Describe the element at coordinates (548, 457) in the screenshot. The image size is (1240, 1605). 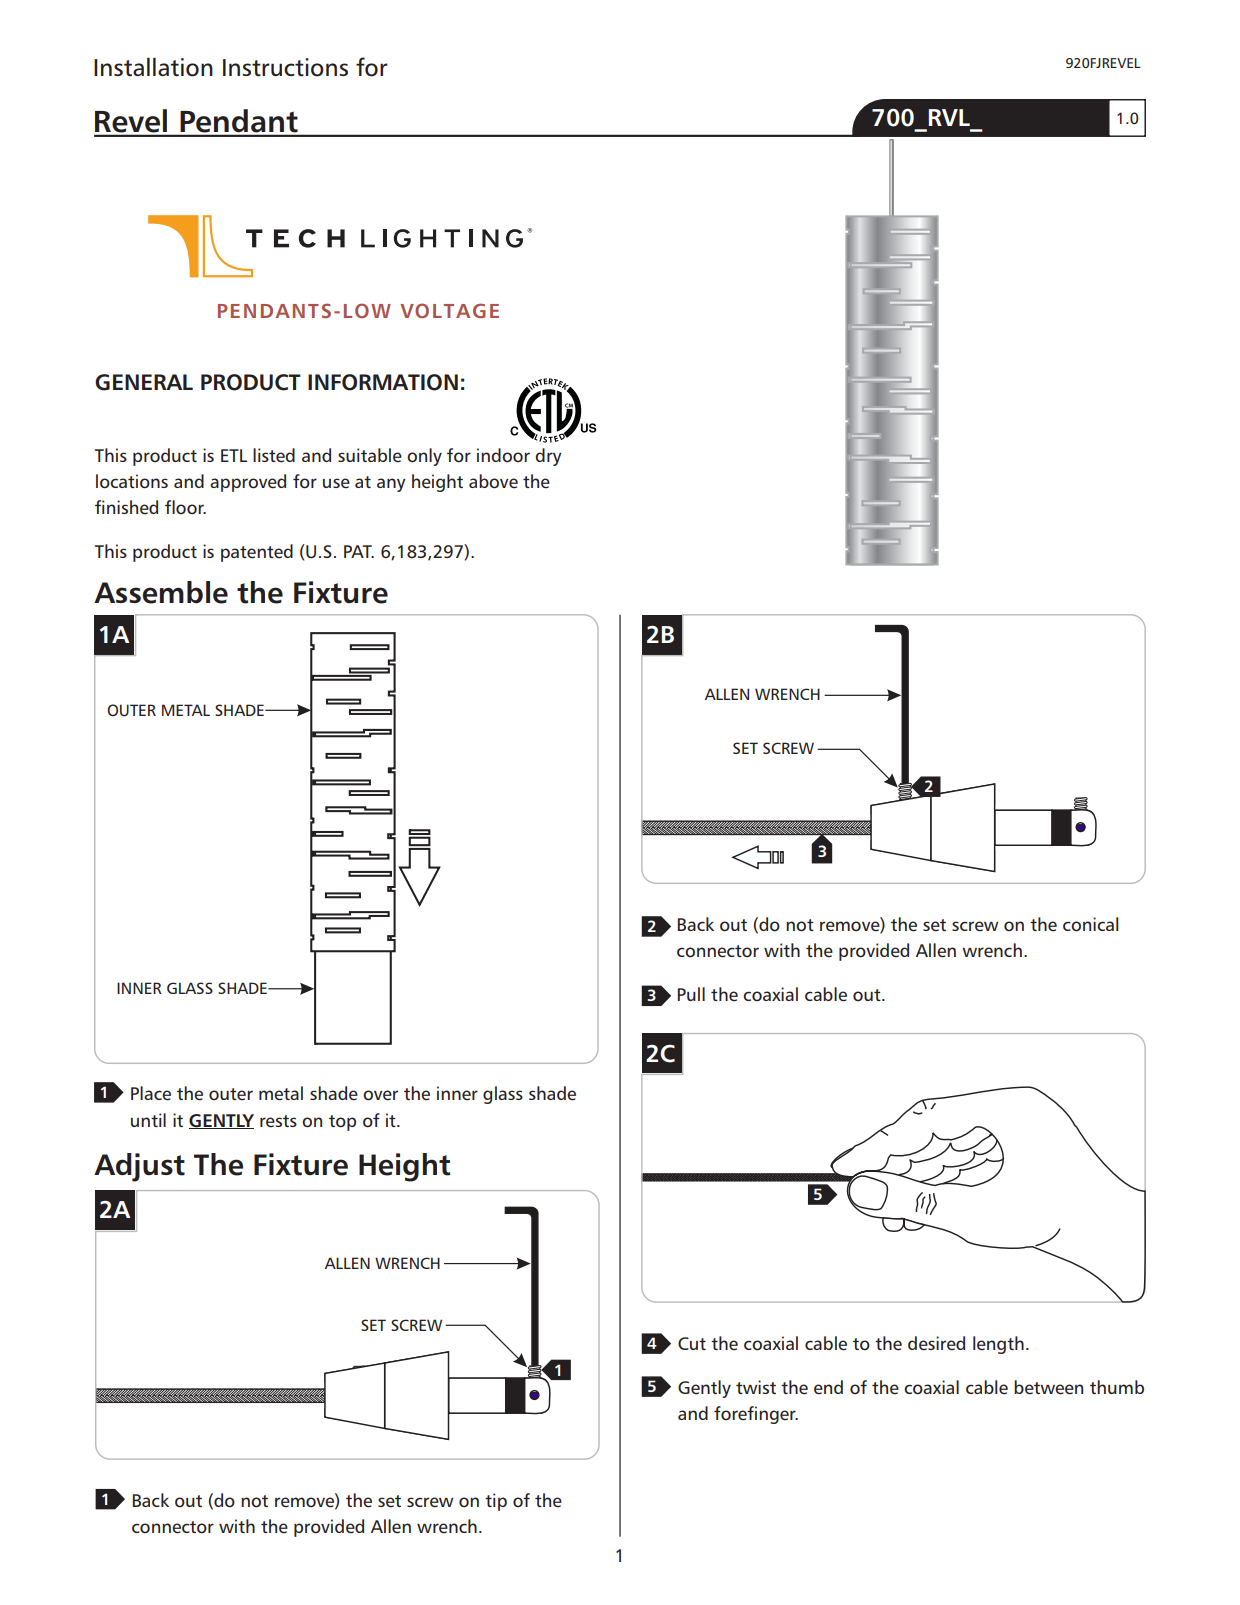
I see `dry` at that location.
